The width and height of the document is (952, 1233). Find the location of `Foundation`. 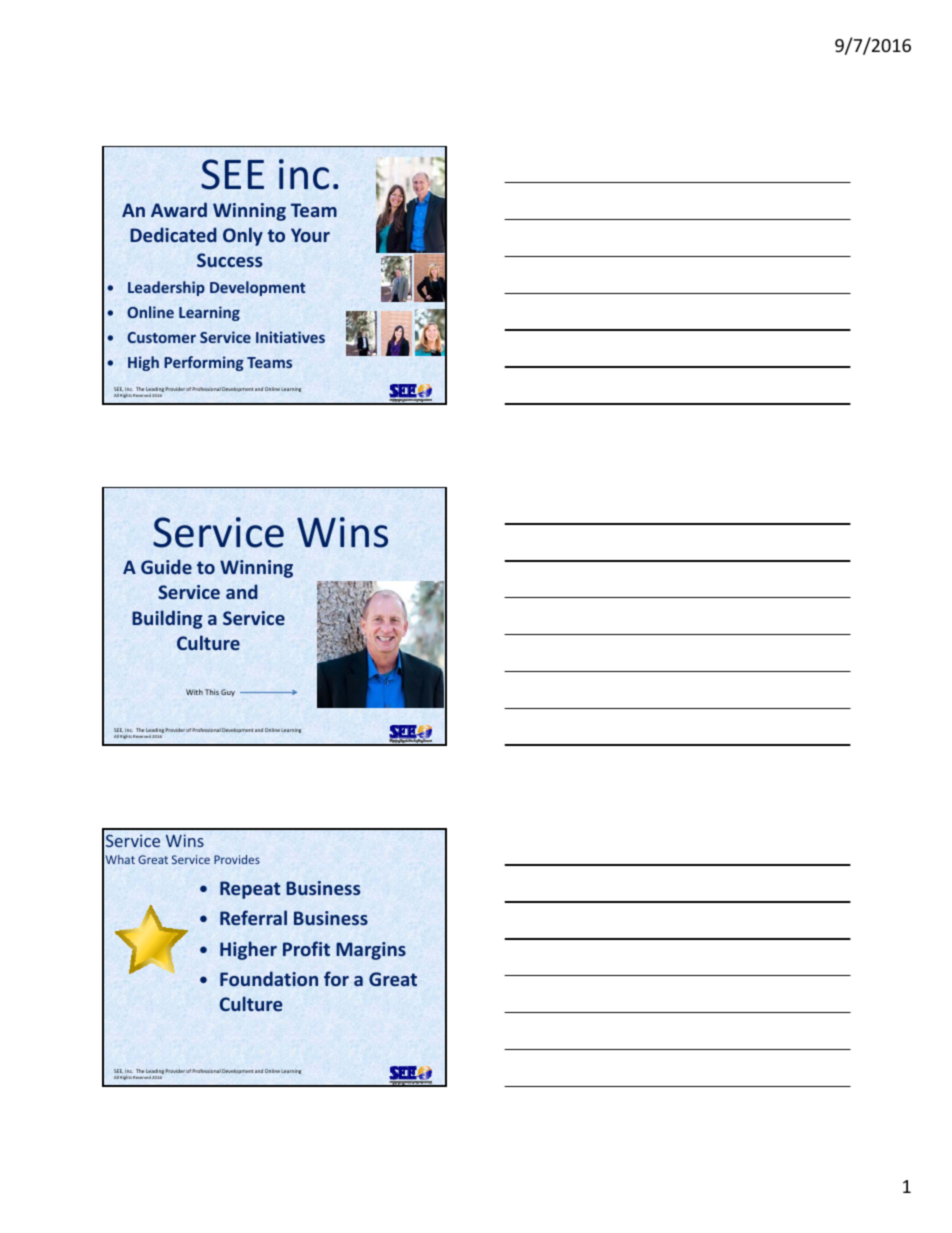

Foundation is located at coordinates (269, 979).
